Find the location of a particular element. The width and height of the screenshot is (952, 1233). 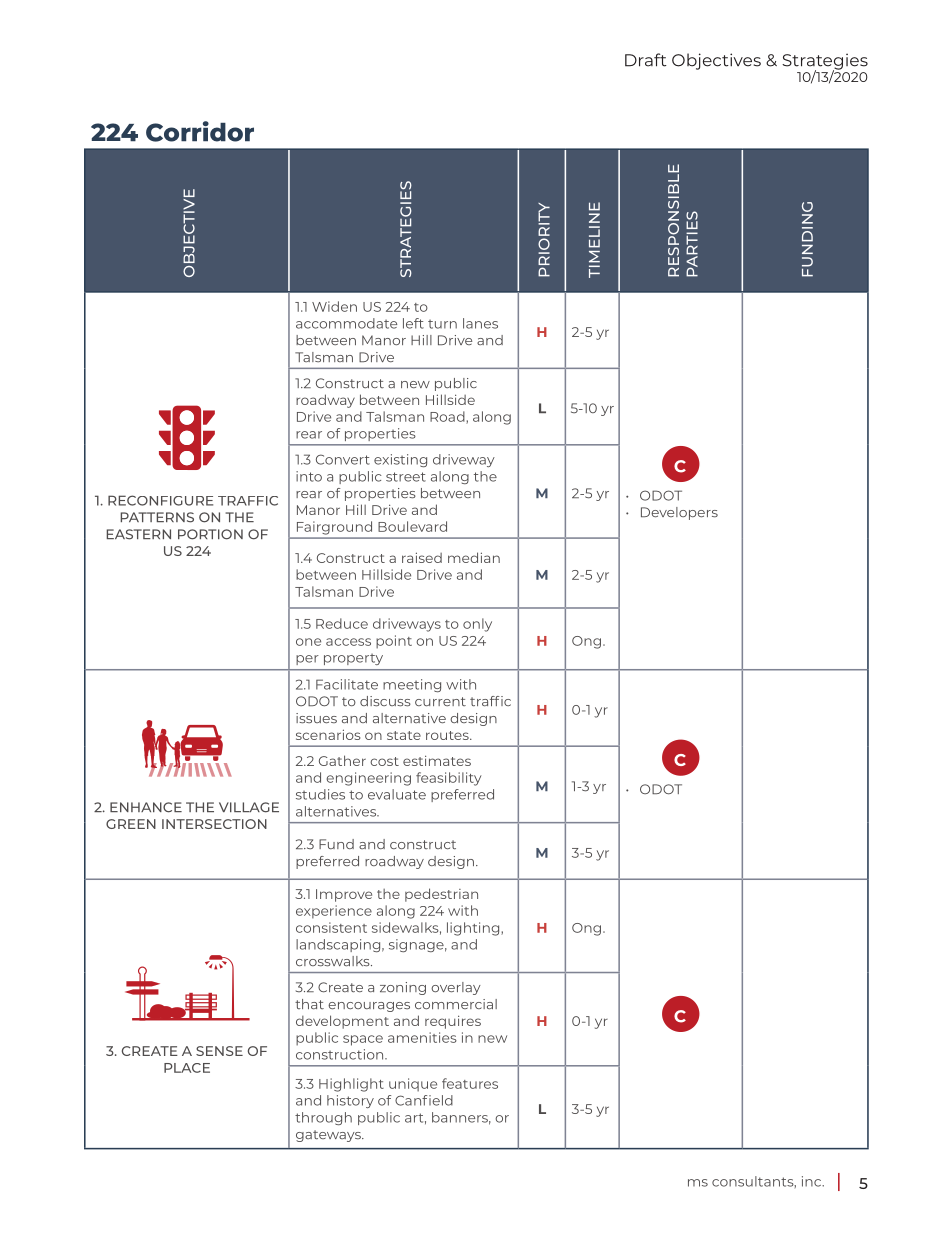

Widen is located at coordinates (334, 306).
